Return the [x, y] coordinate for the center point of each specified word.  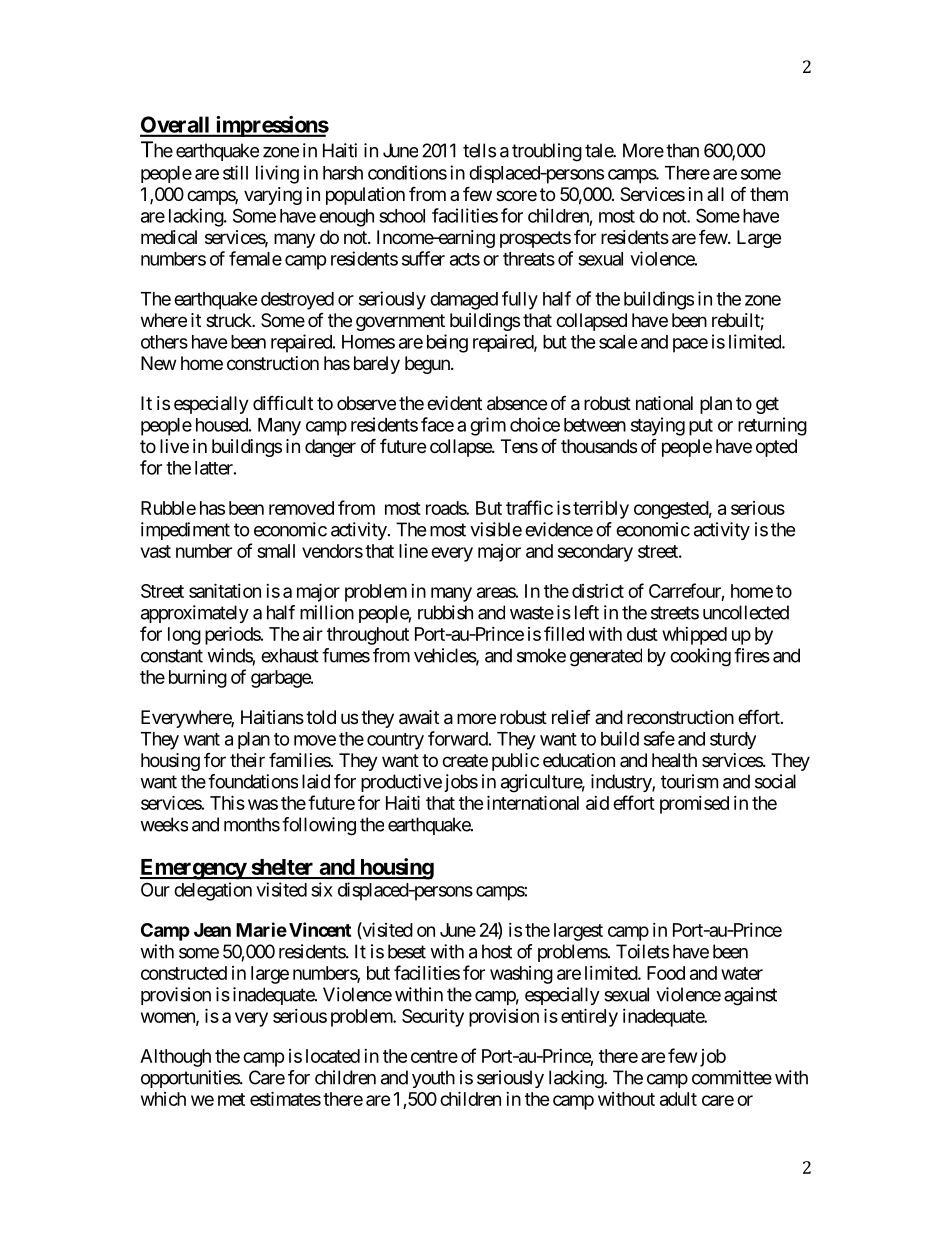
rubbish [445, 612]
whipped [694, 636]
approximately [195, 614]
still [235, 172]
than [682, 150]
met [231, 1099]
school [402, 216]
